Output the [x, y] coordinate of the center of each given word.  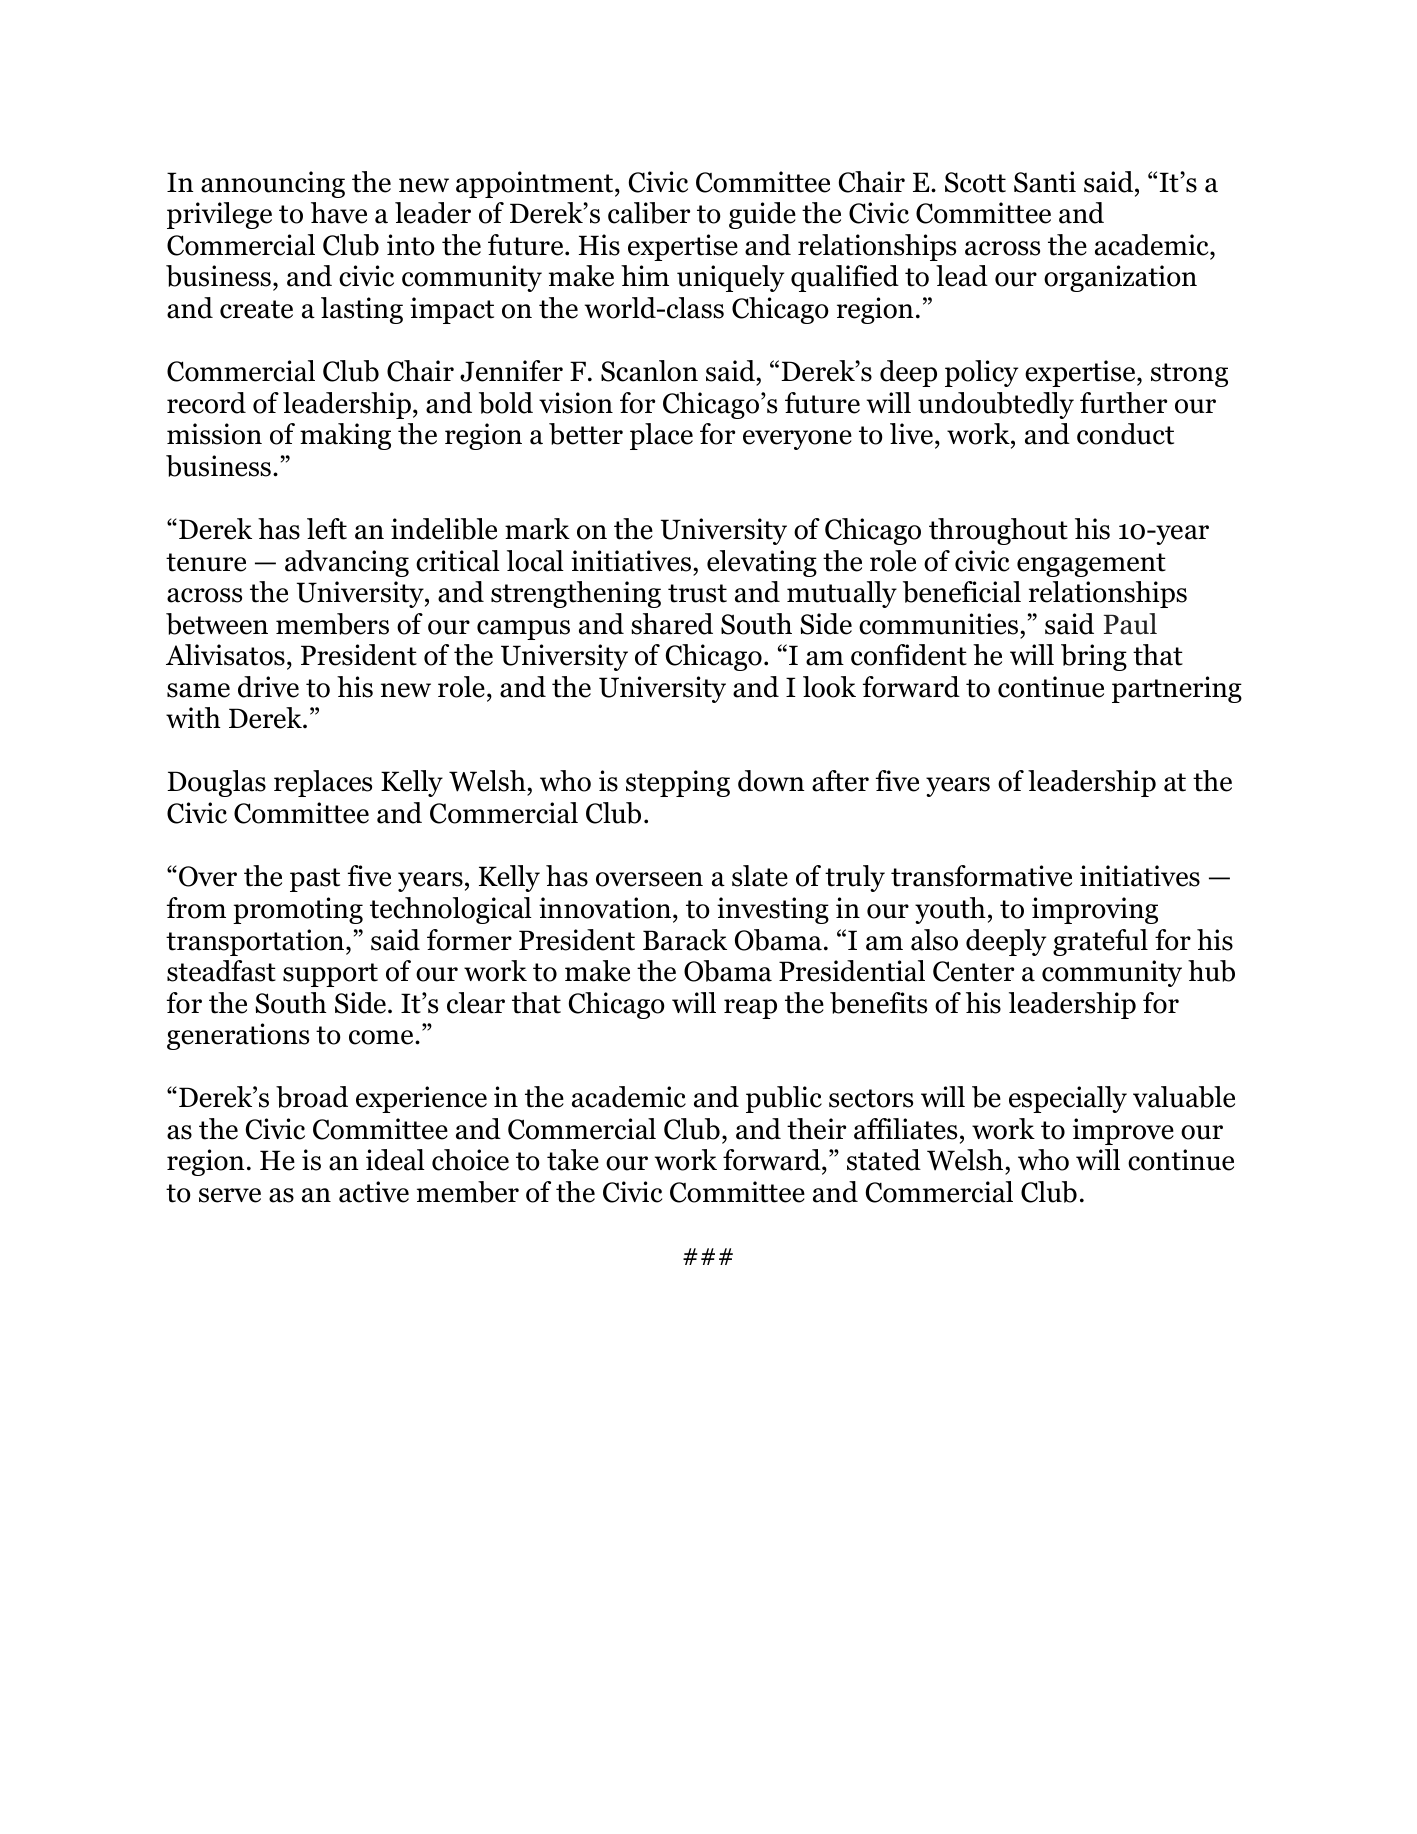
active [374, 1192]
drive [268, 687]
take [573, 1160]
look [829, 687]
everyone [797, 440]
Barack [685, 940]
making [345, 436]
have [339, 213]
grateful [1100, 942]
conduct [1125, 434]
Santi [1045, 182]
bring [1094, 657]
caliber [649, 213]
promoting [298, 910]
